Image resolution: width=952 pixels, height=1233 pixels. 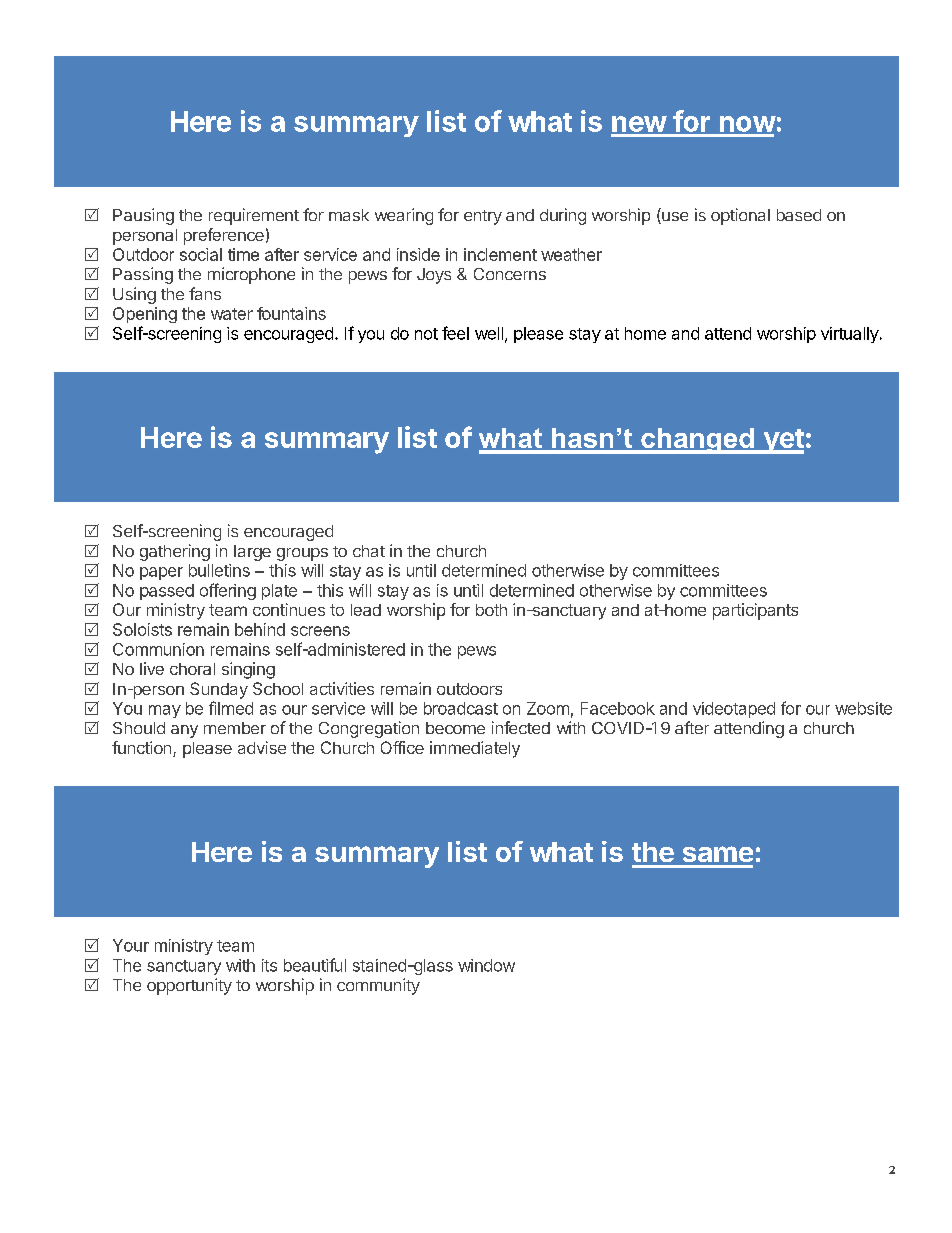 I want to click on inclement, so click(x=500, y=254).
